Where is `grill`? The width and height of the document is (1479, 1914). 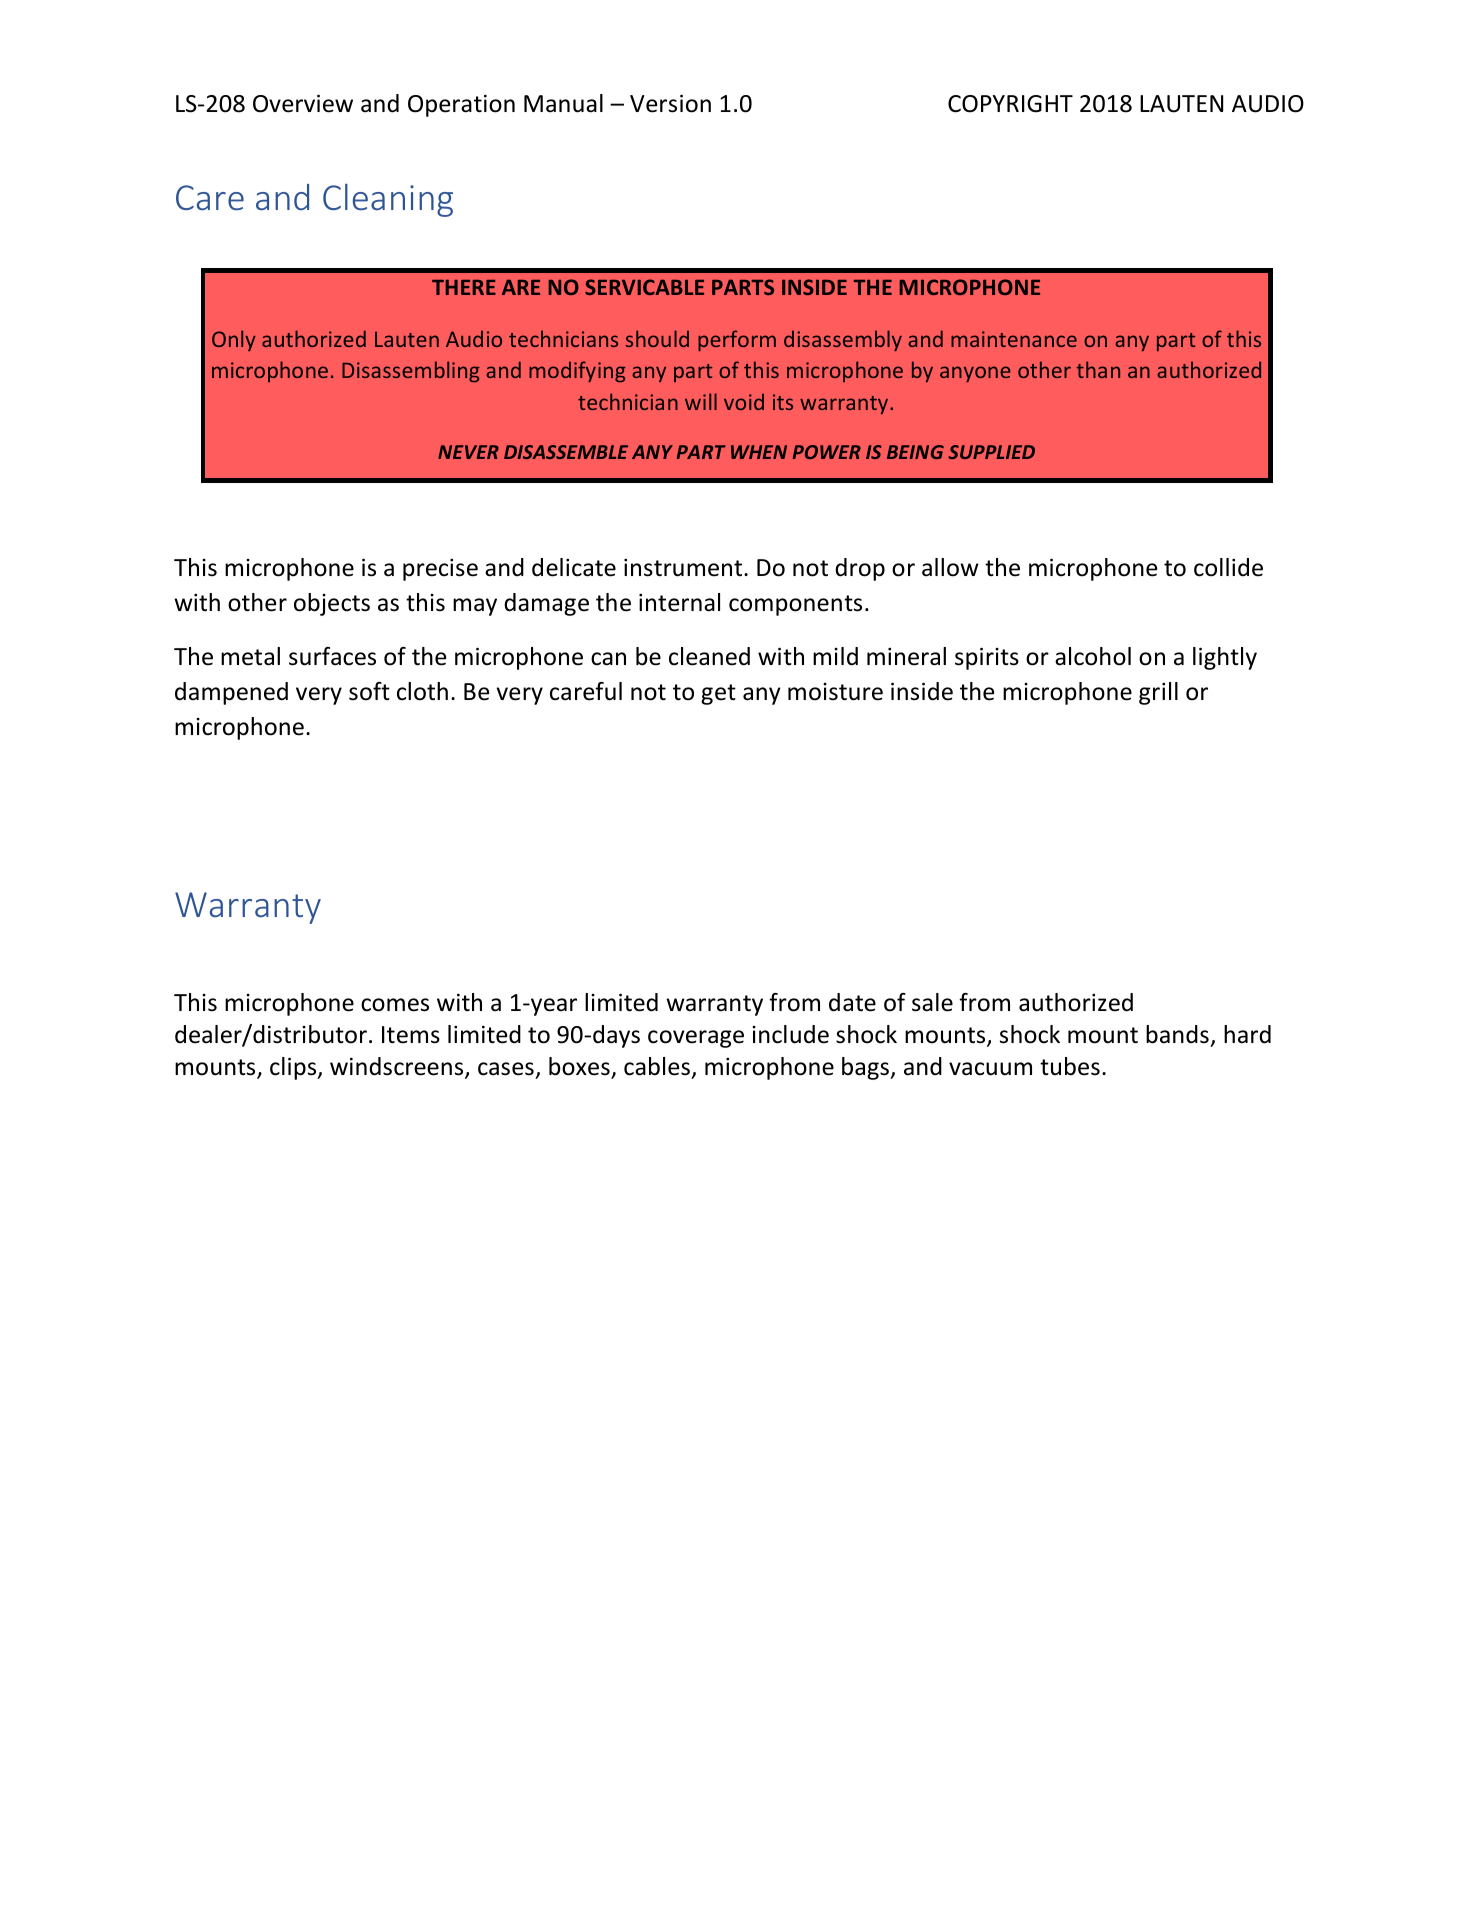
grill is located at coordinates (1158, 693).
